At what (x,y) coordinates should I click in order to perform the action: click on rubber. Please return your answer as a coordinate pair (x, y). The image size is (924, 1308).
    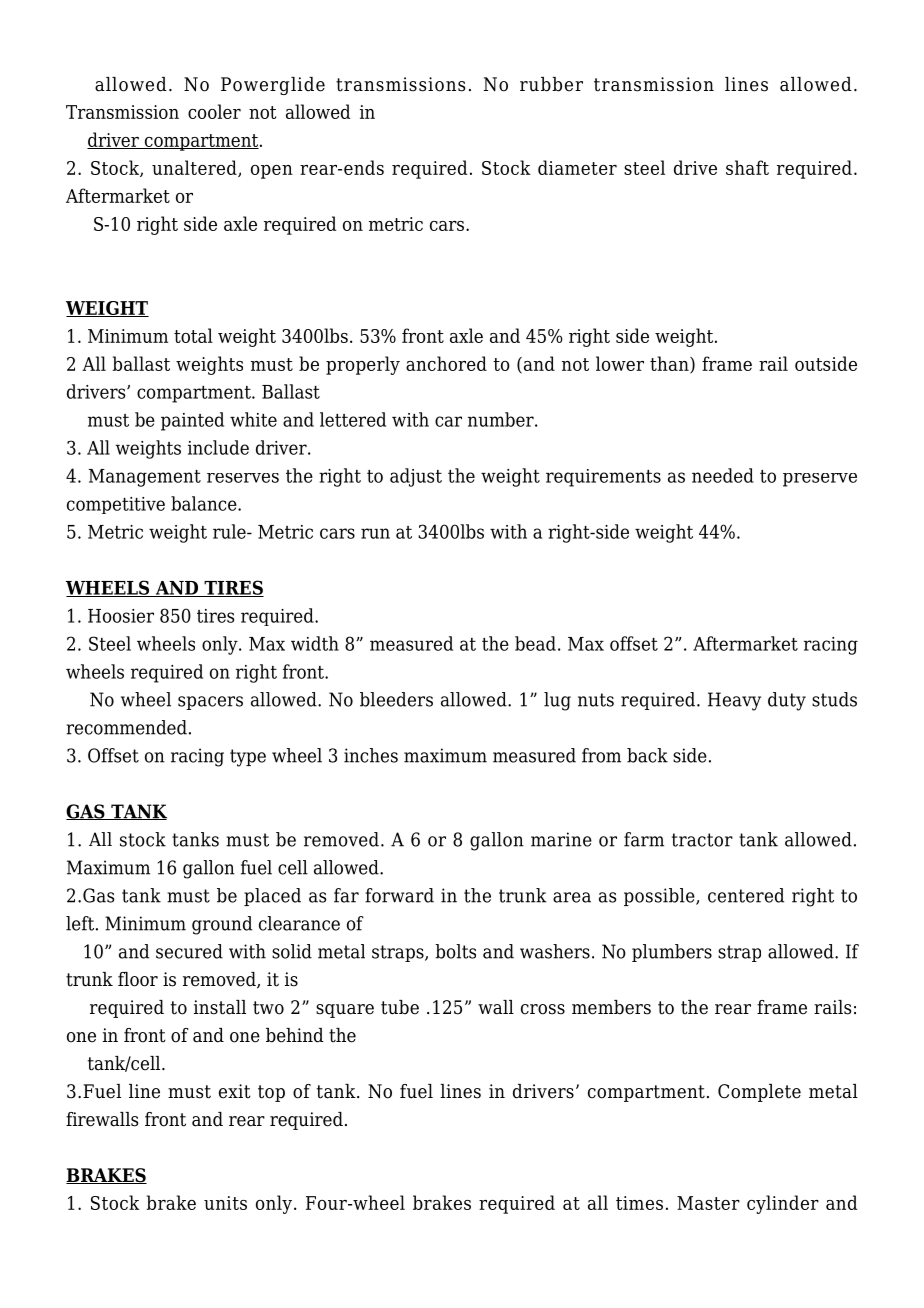
    Looking at the image, I should click on (551, 84).
